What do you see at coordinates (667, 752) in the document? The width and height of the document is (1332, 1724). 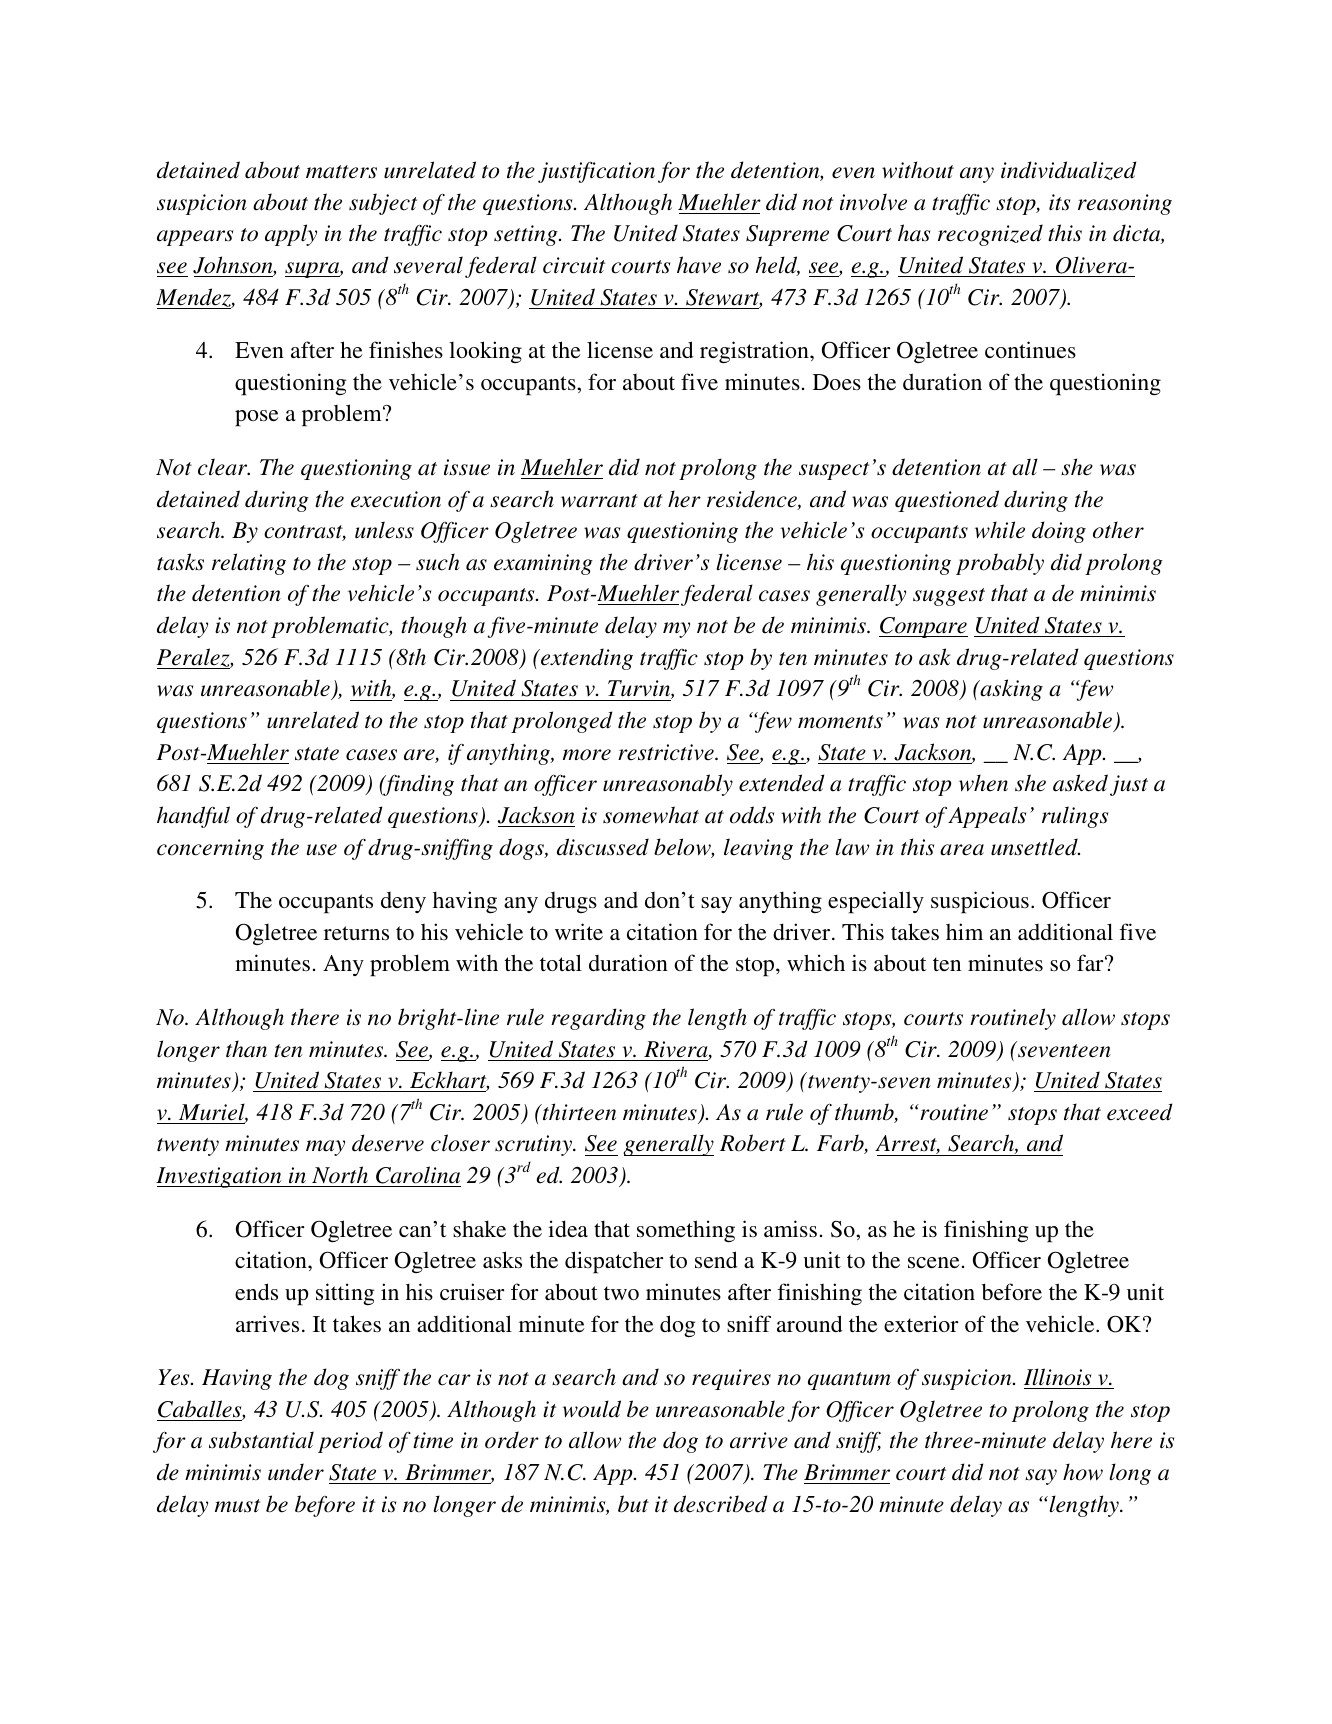 I see `restrictive` at bounding box center [667, 752].
